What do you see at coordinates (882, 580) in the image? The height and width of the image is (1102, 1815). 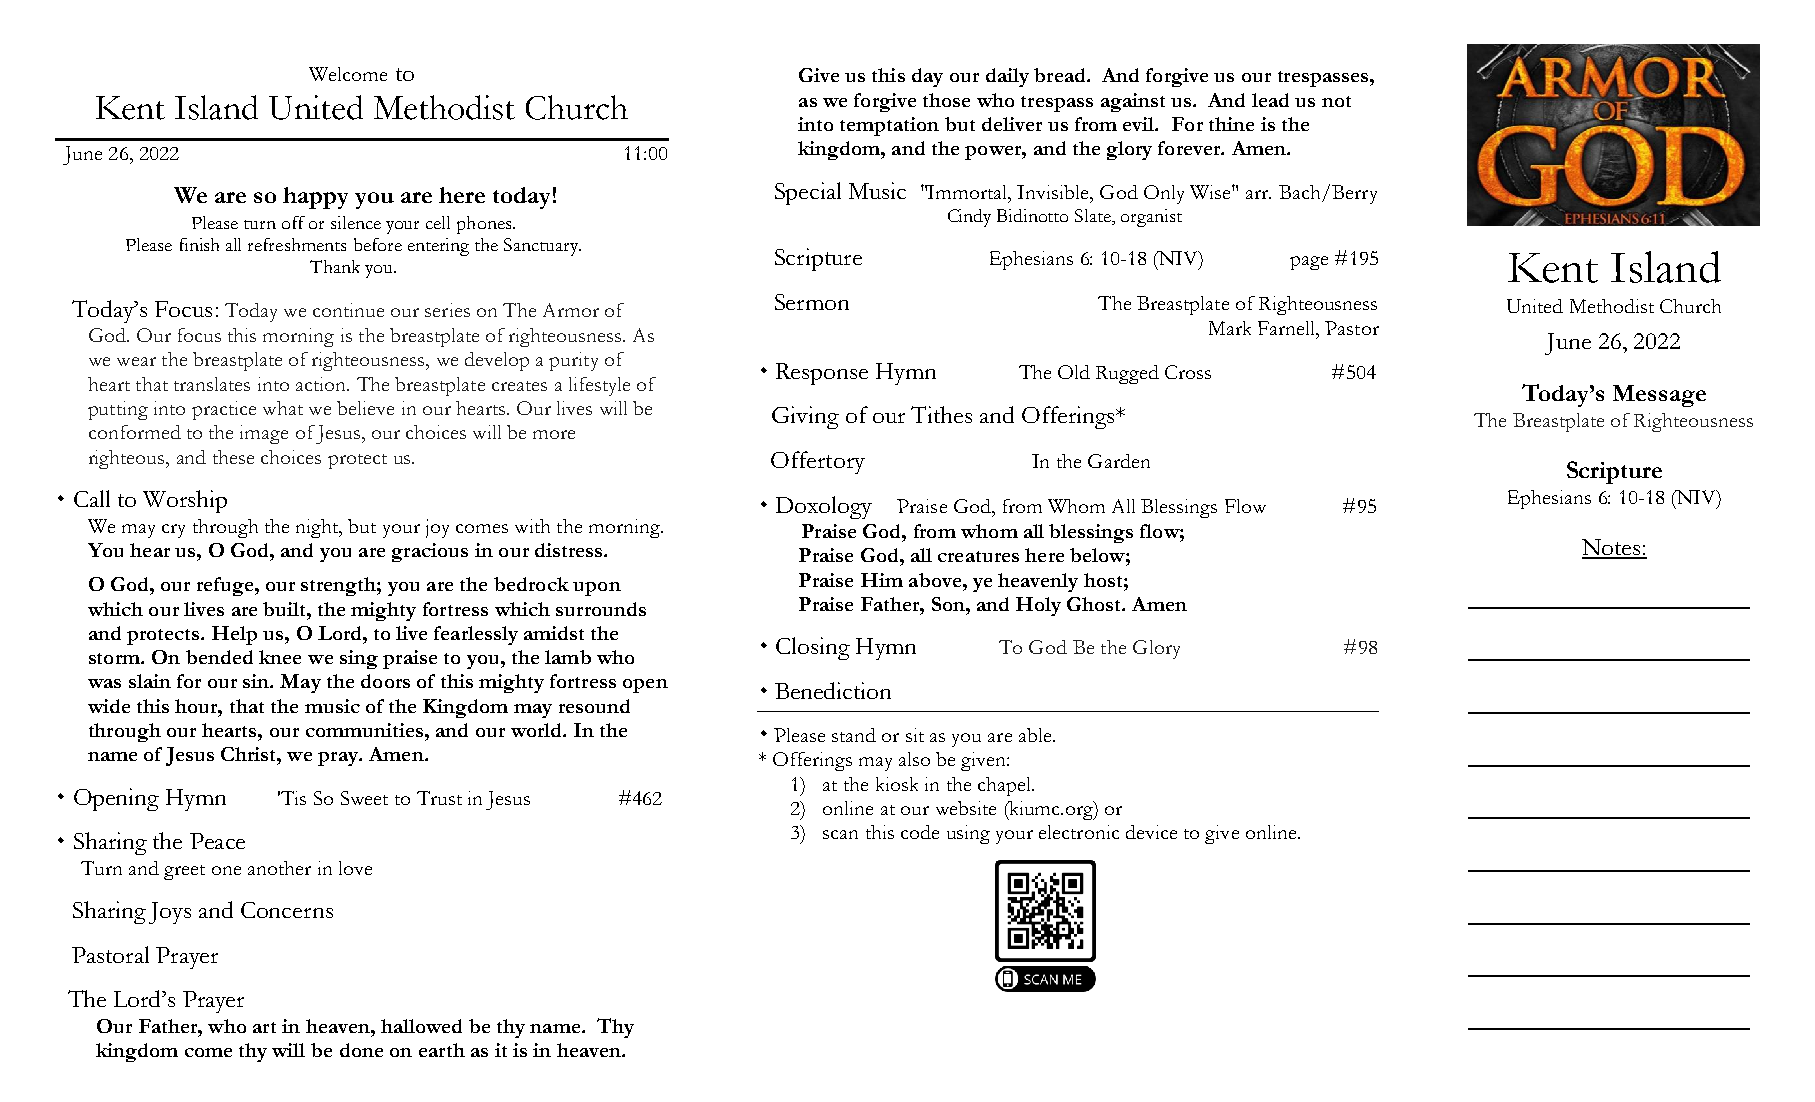 I see `Him` at bounding box center [882, 580].
